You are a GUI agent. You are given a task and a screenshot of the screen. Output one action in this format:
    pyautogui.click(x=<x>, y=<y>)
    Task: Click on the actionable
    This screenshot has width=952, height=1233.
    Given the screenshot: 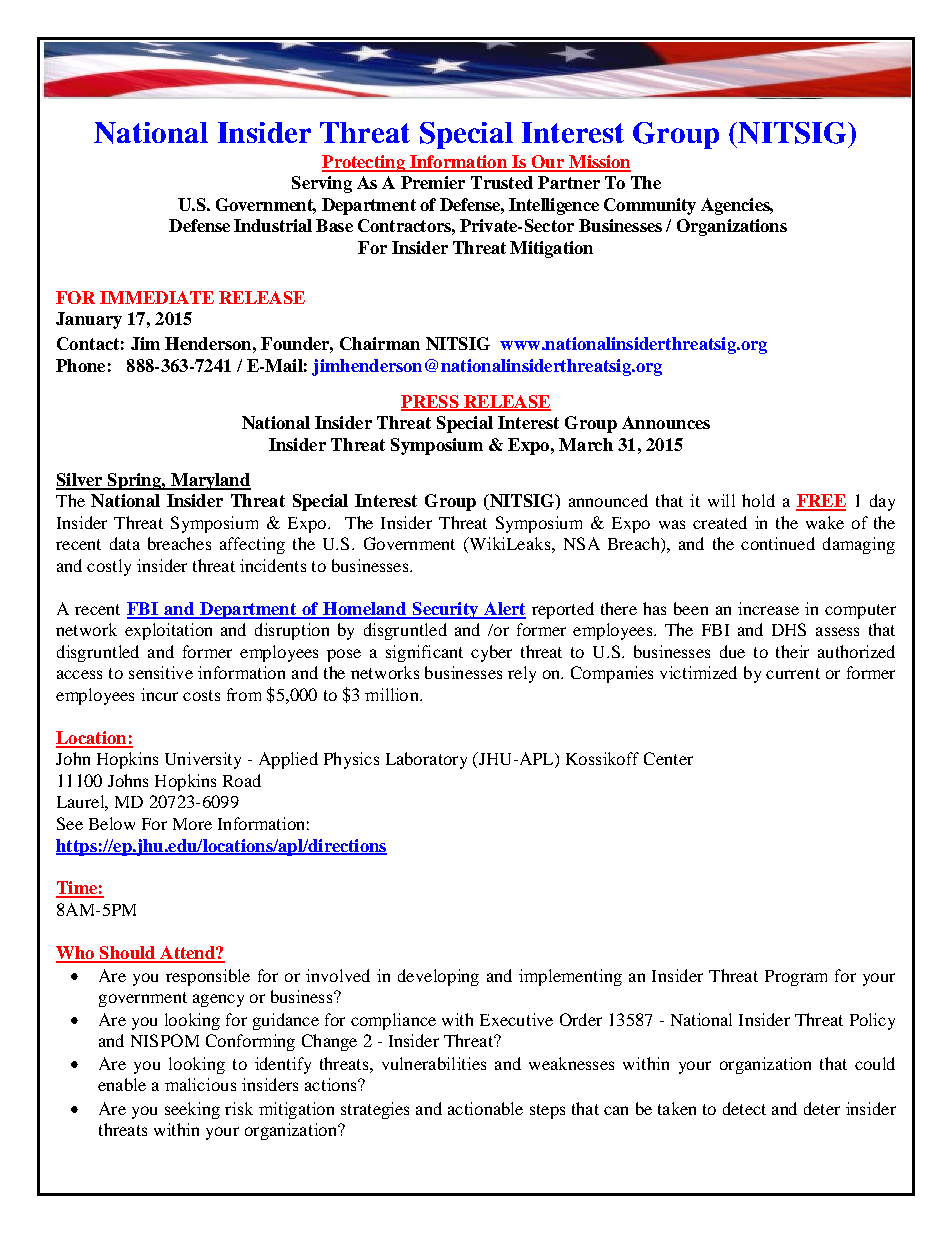 What is the action you would take?
    pyautogui.click(x=485, y=1108)
